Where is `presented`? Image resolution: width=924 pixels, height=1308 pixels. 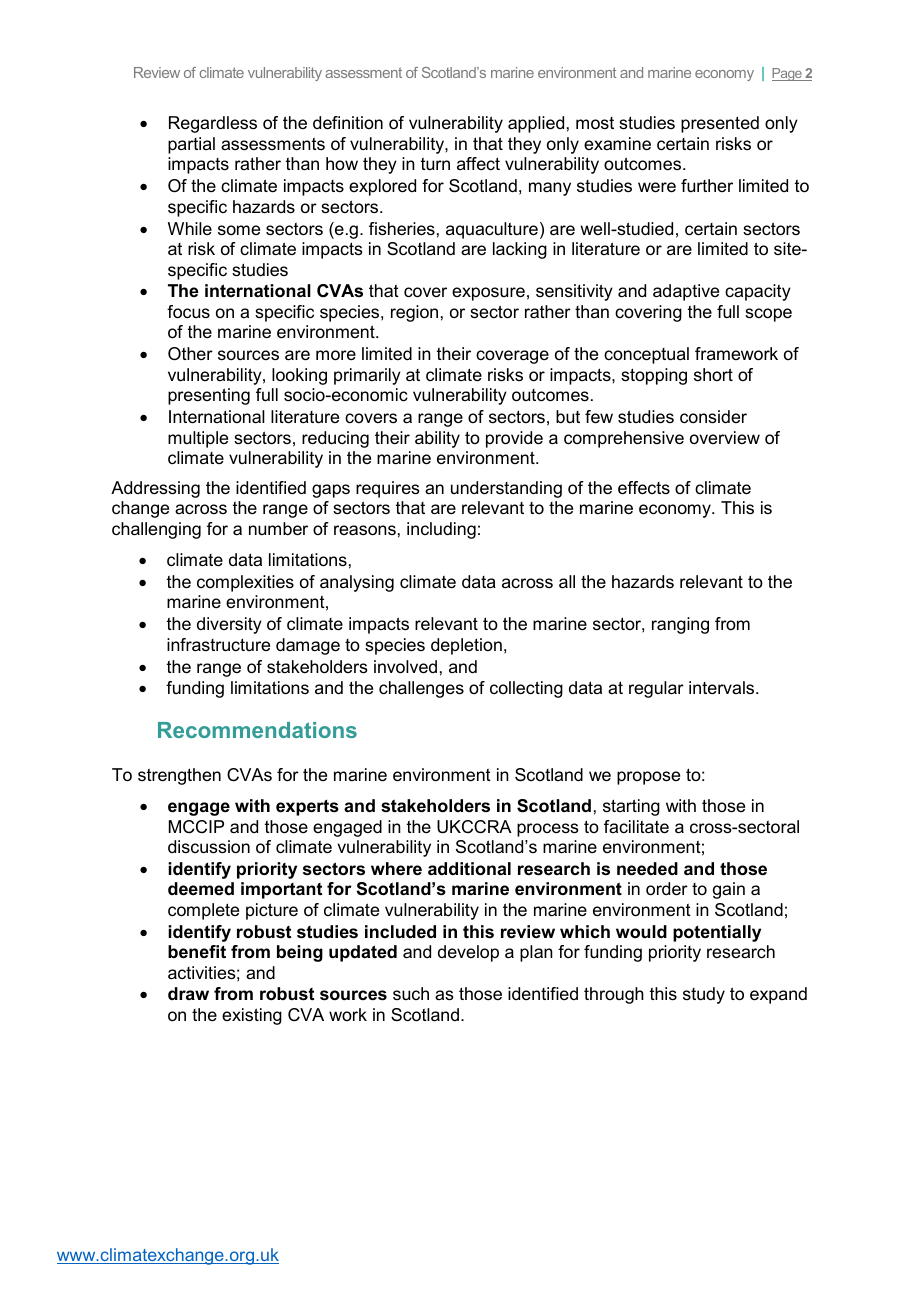 presented is located at coordinates (720, 124).
